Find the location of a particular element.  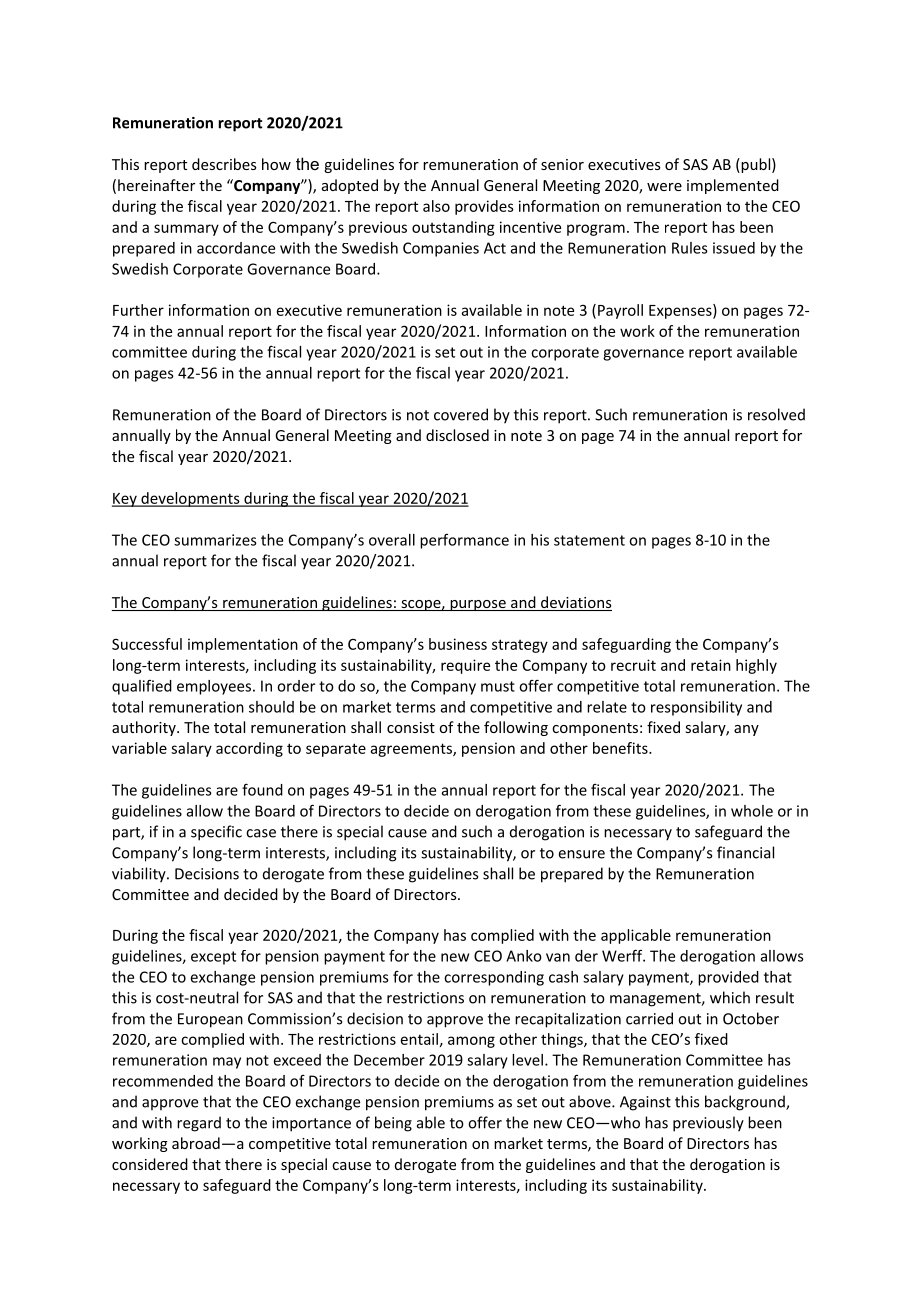

also is located at coordinates (436, 206).
